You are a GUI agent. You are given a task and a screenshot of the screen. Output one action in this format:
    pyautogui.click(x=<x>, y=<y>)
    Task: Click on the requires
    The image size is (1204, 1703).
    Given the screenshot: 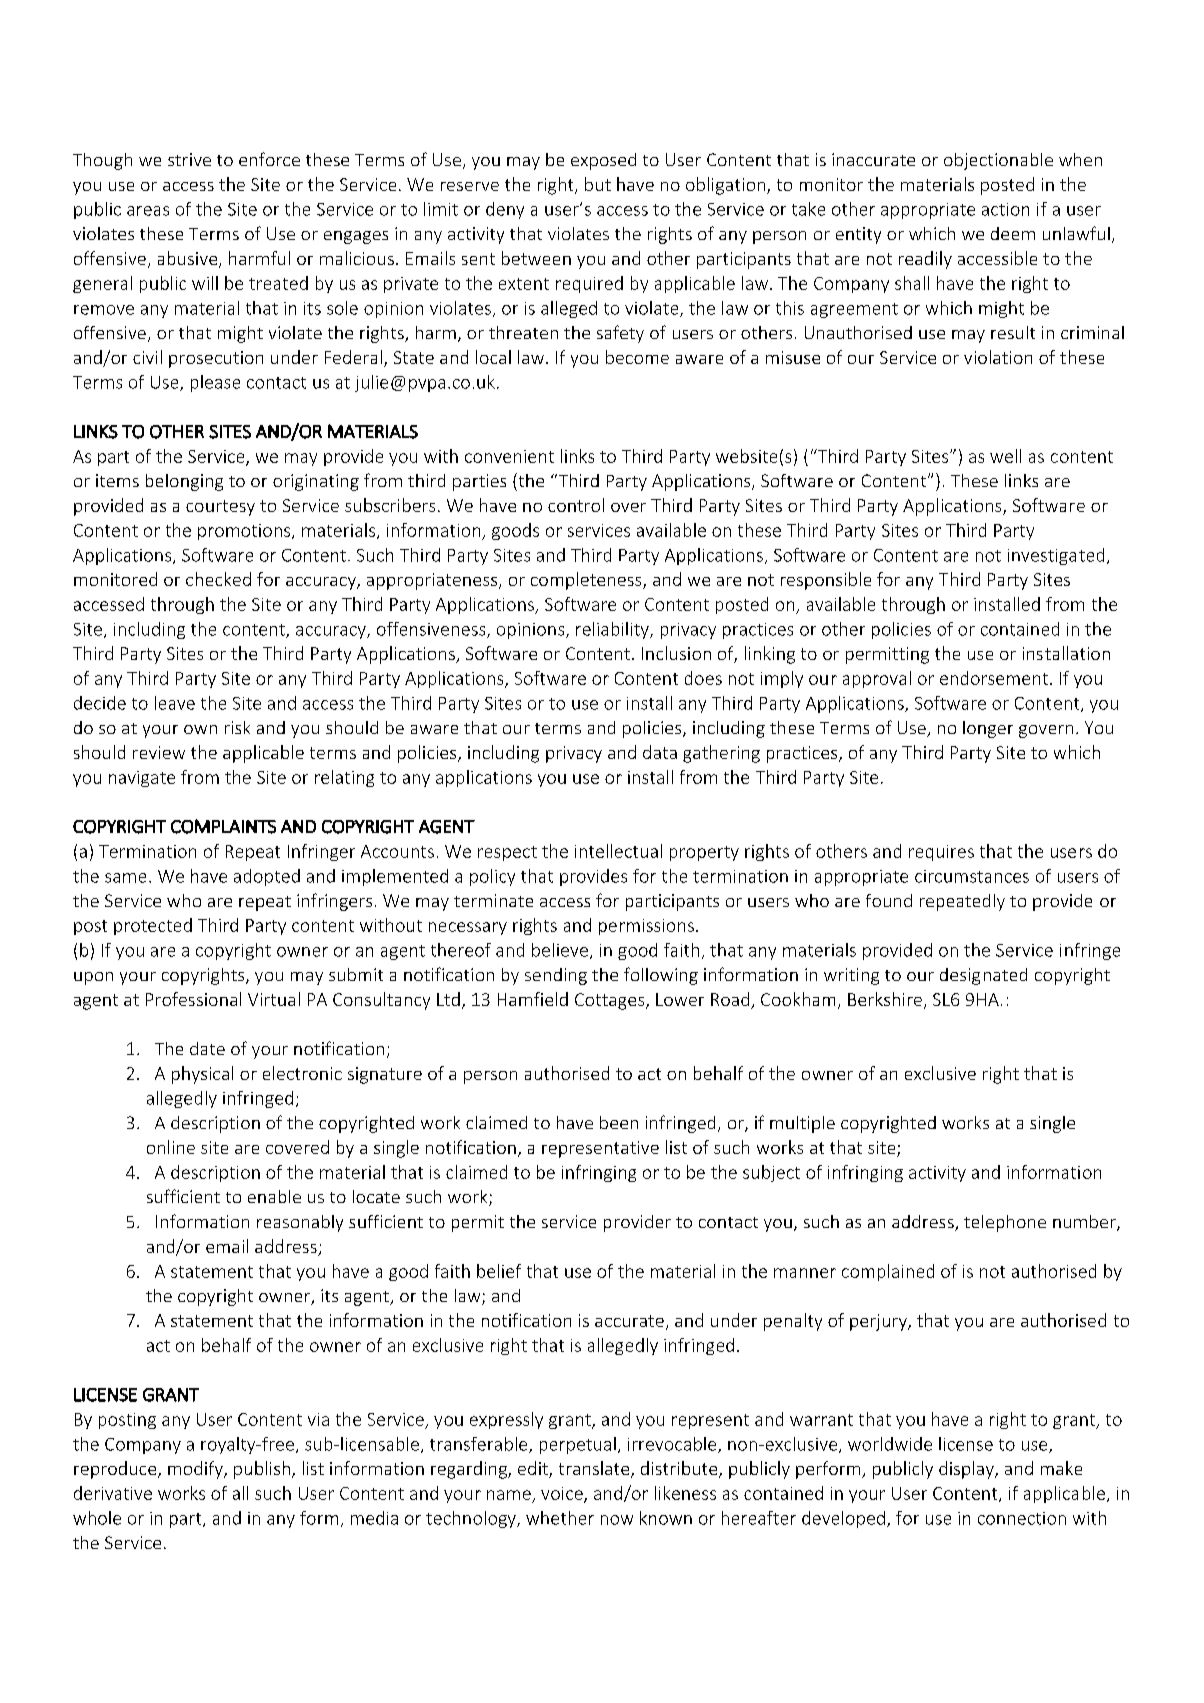 What is the action you would take?
    pyautogui.click(x=941, y=853)
